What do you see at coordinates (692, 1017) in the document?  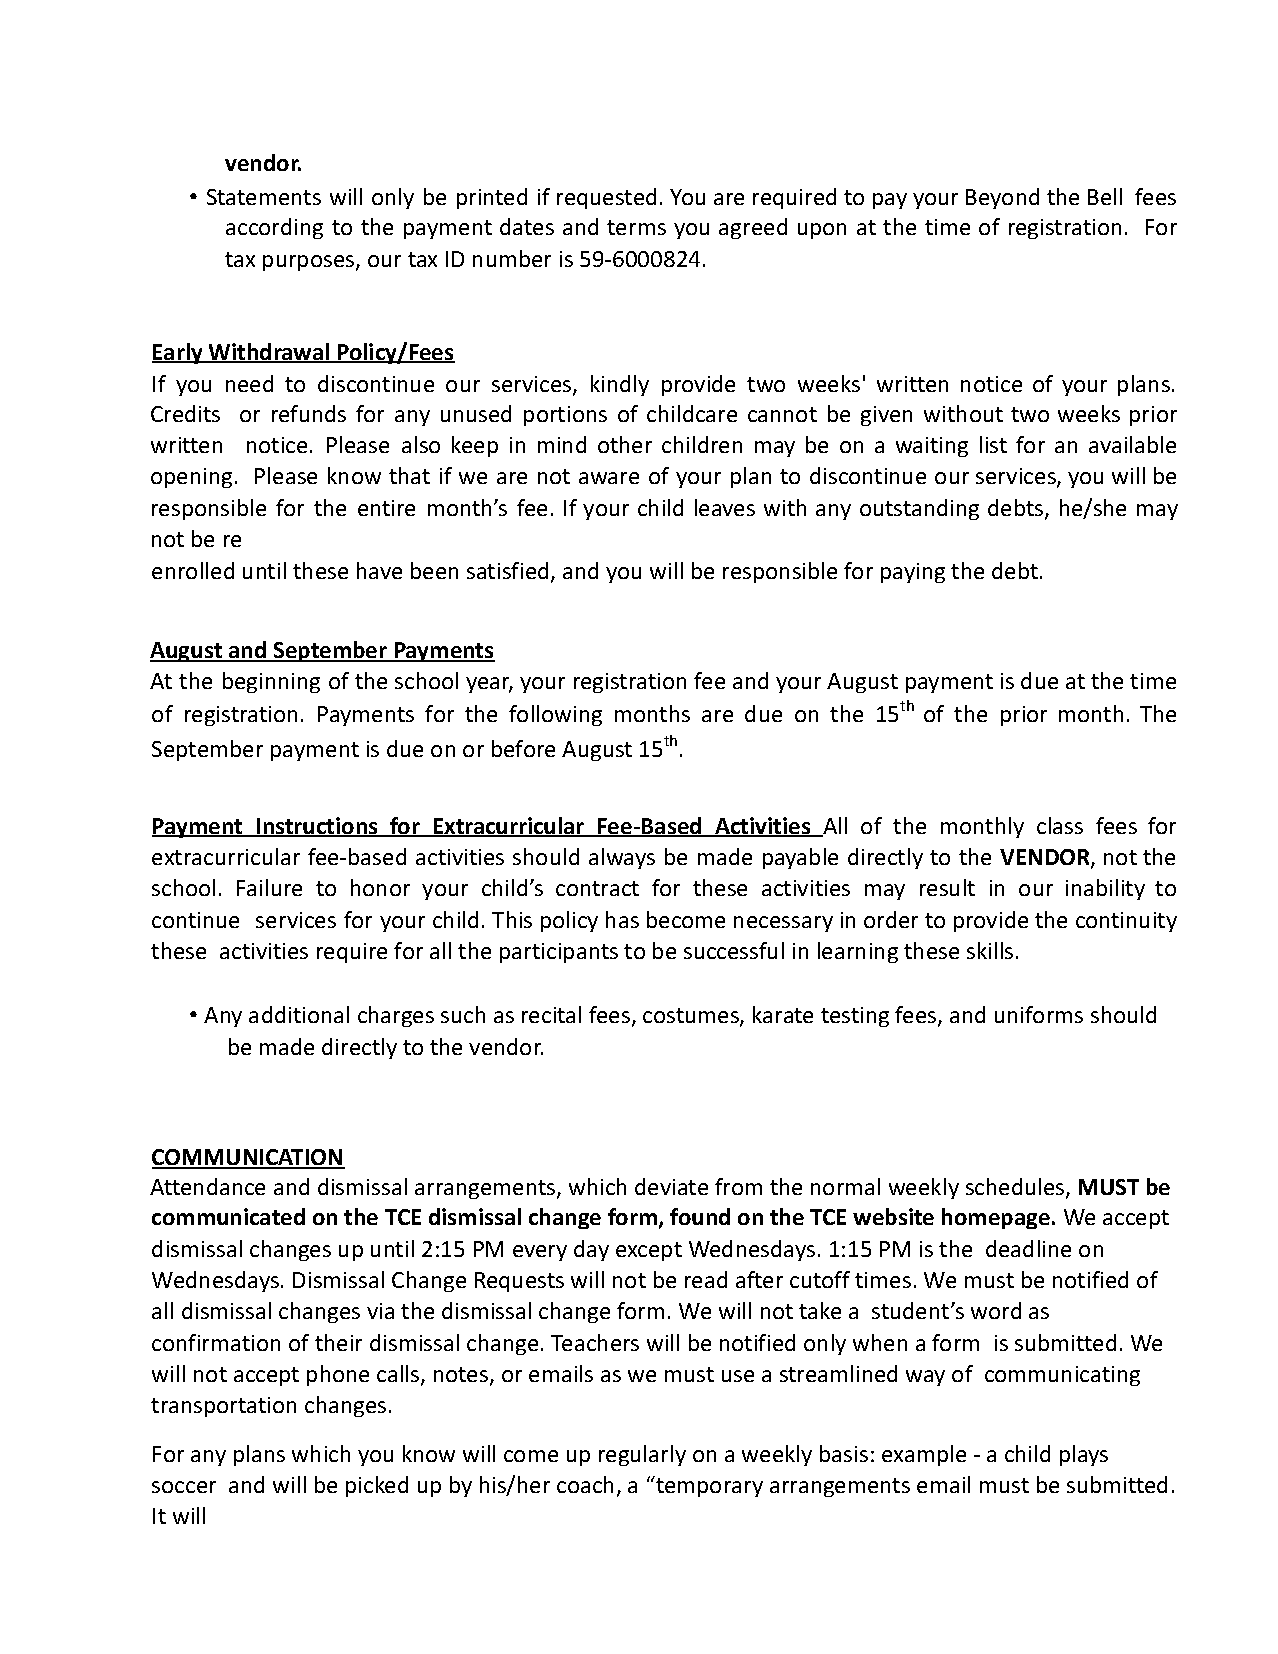 I see `costumes` at bounding box center [692, 1017].
